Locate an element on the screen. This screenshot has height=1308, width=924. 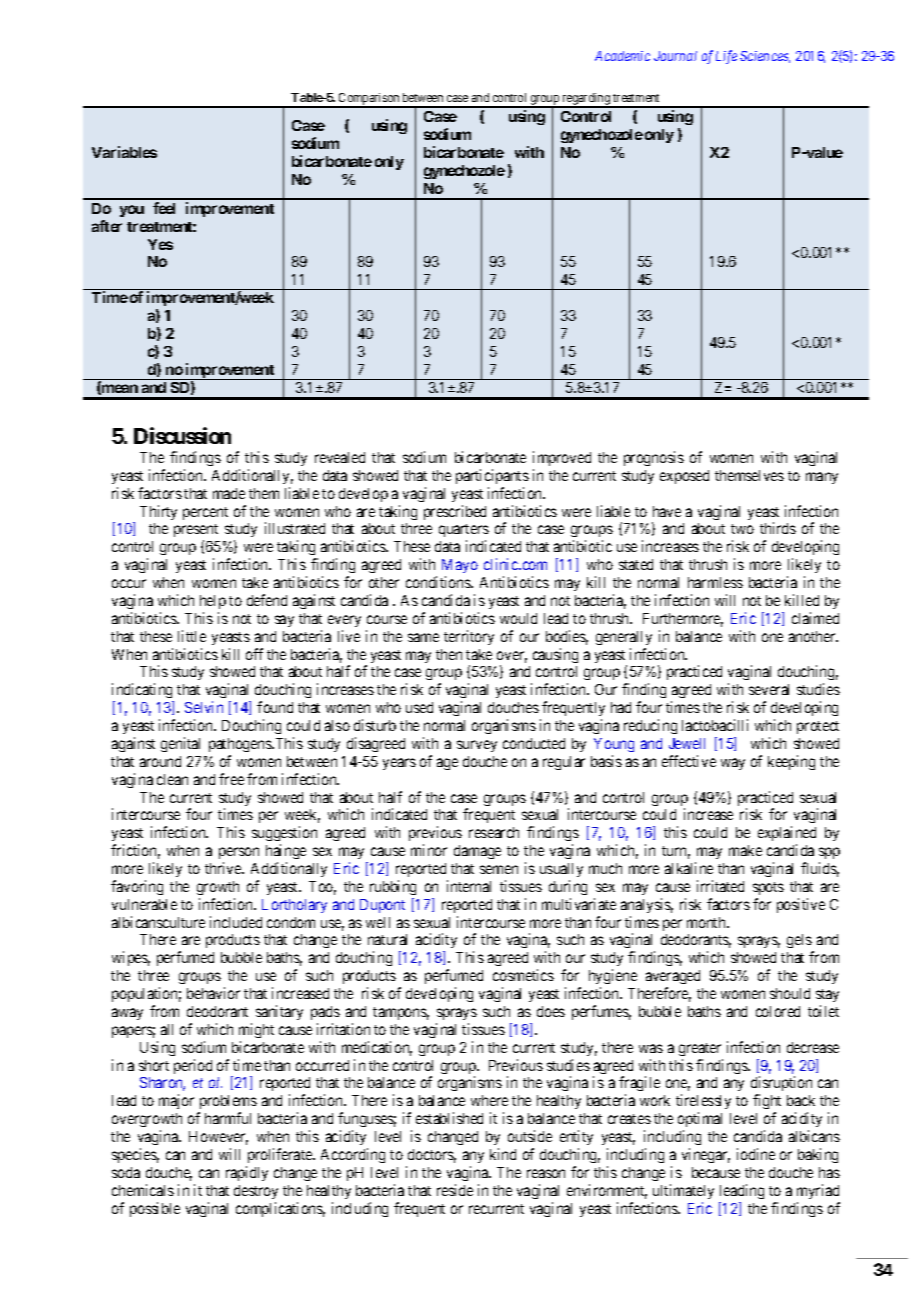
reside is located at coordinates (455, 1190).
